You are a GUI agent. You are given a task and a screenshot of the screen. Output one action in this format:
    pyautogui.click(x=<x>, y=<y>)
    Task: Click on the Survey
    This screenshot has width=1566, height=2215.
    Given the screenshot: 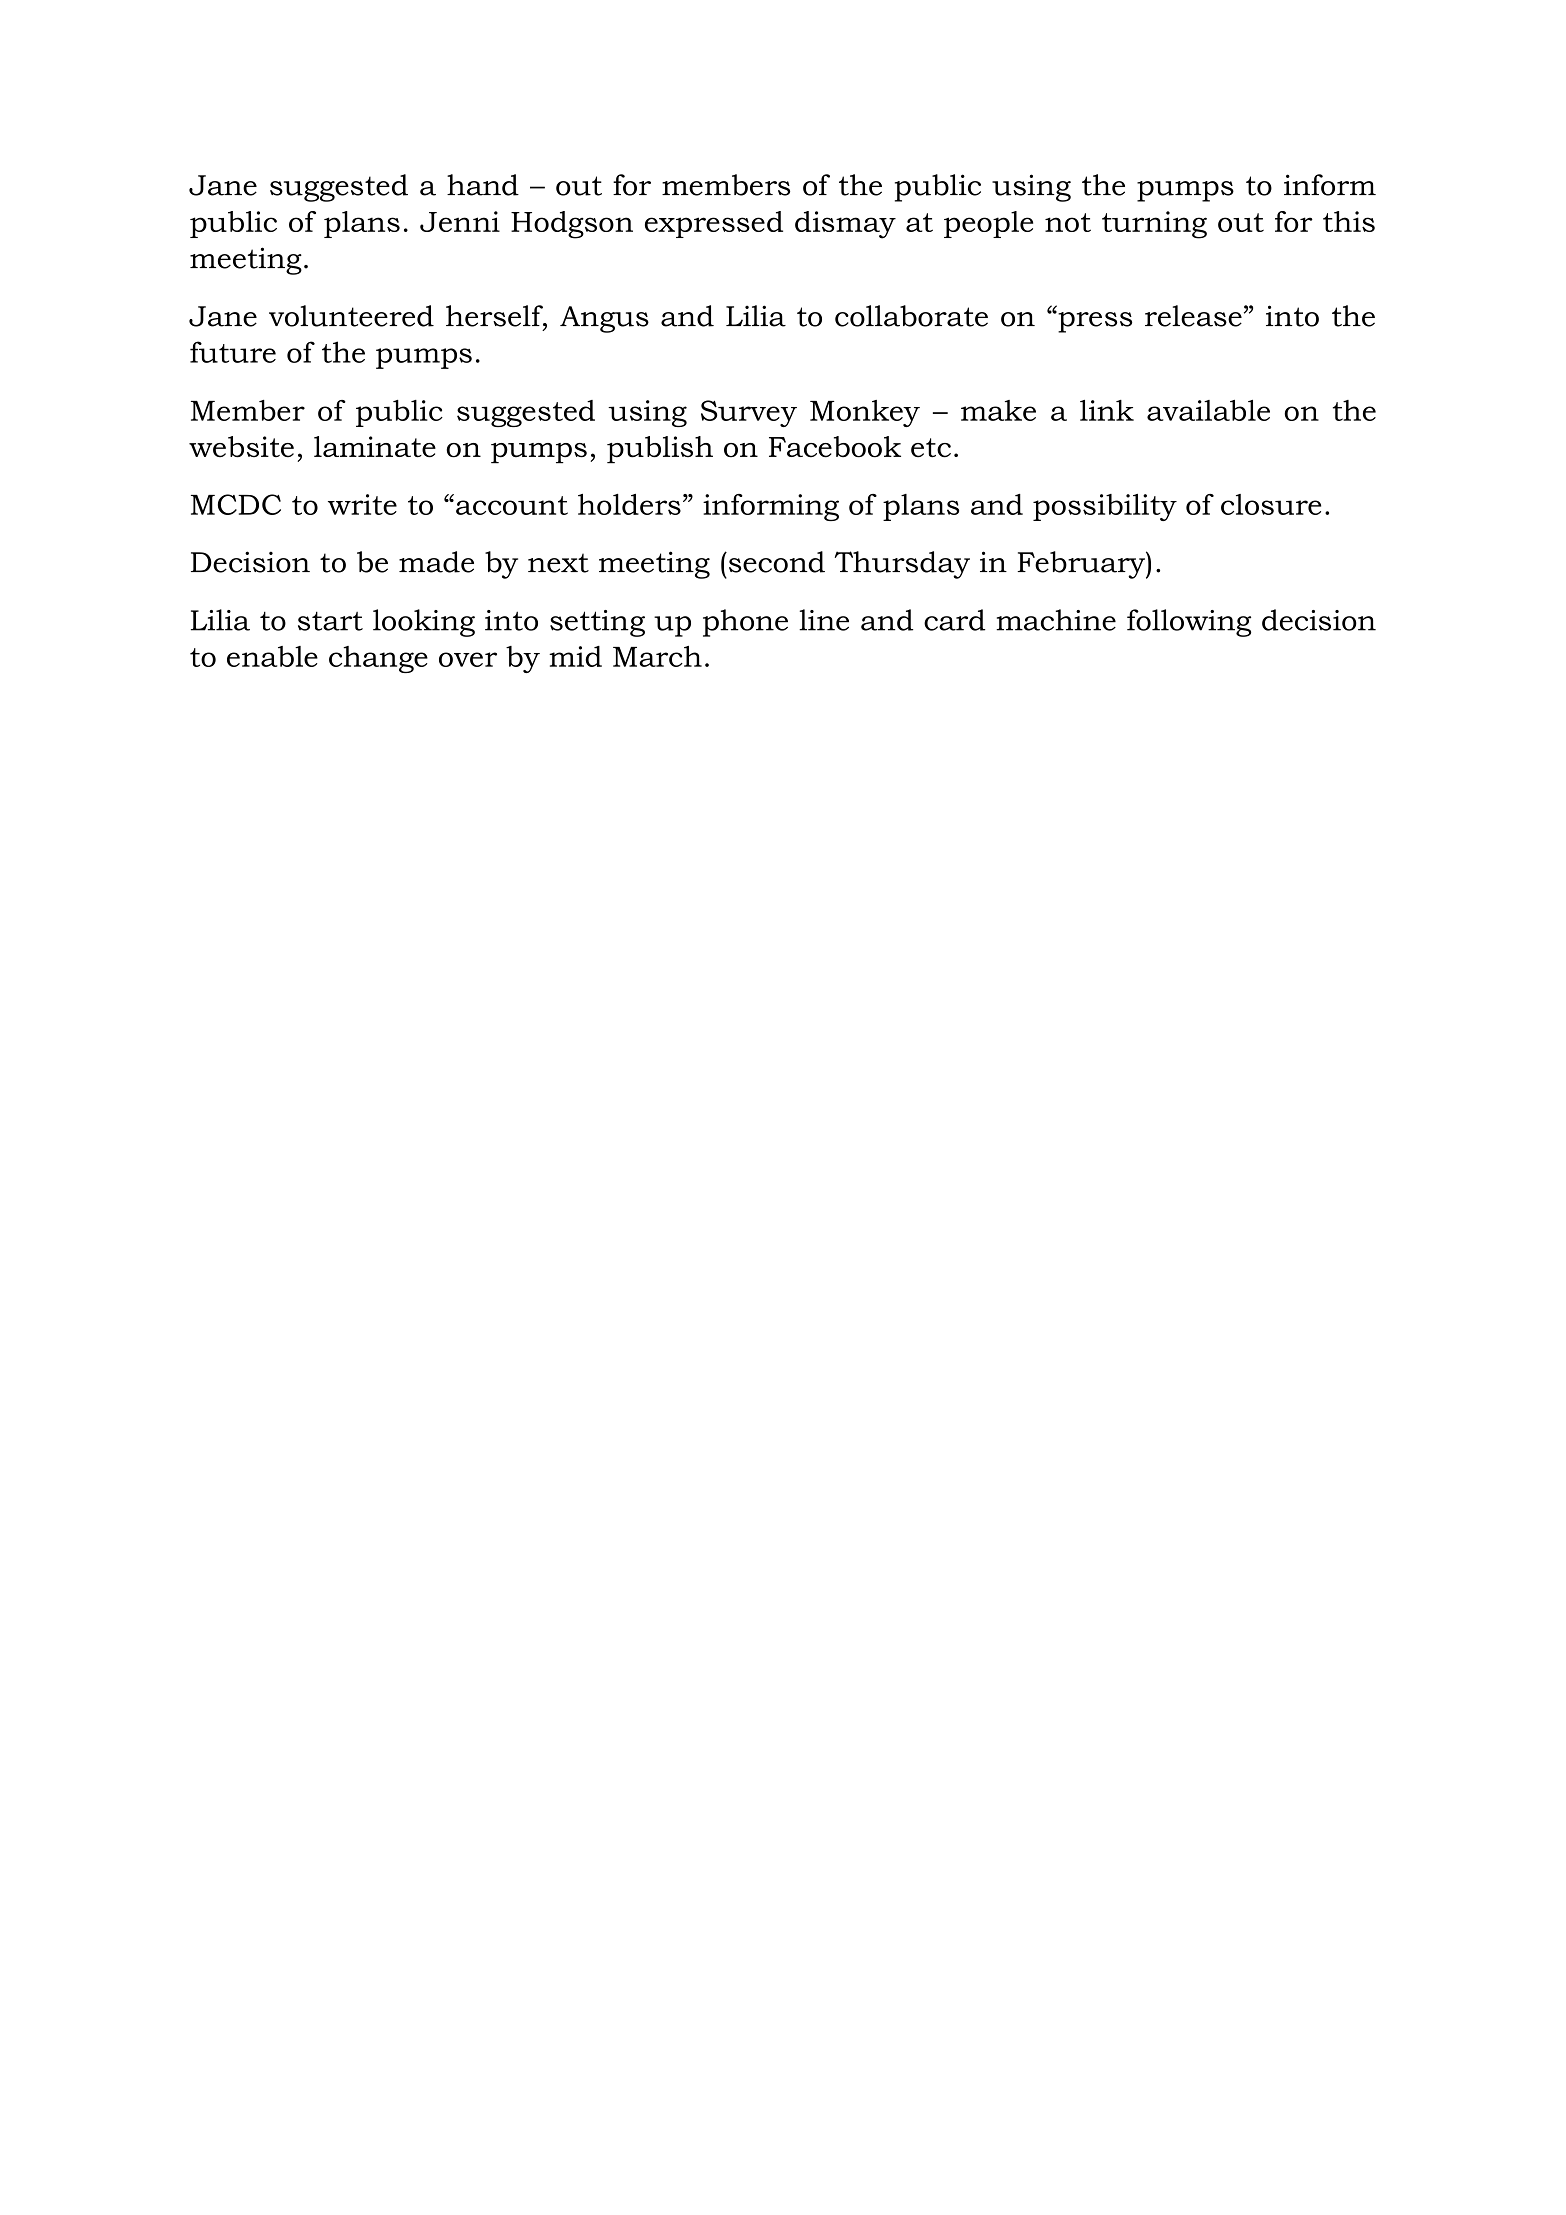 What is the action you would take?
    pyautogui.click(x=749, y=413)
